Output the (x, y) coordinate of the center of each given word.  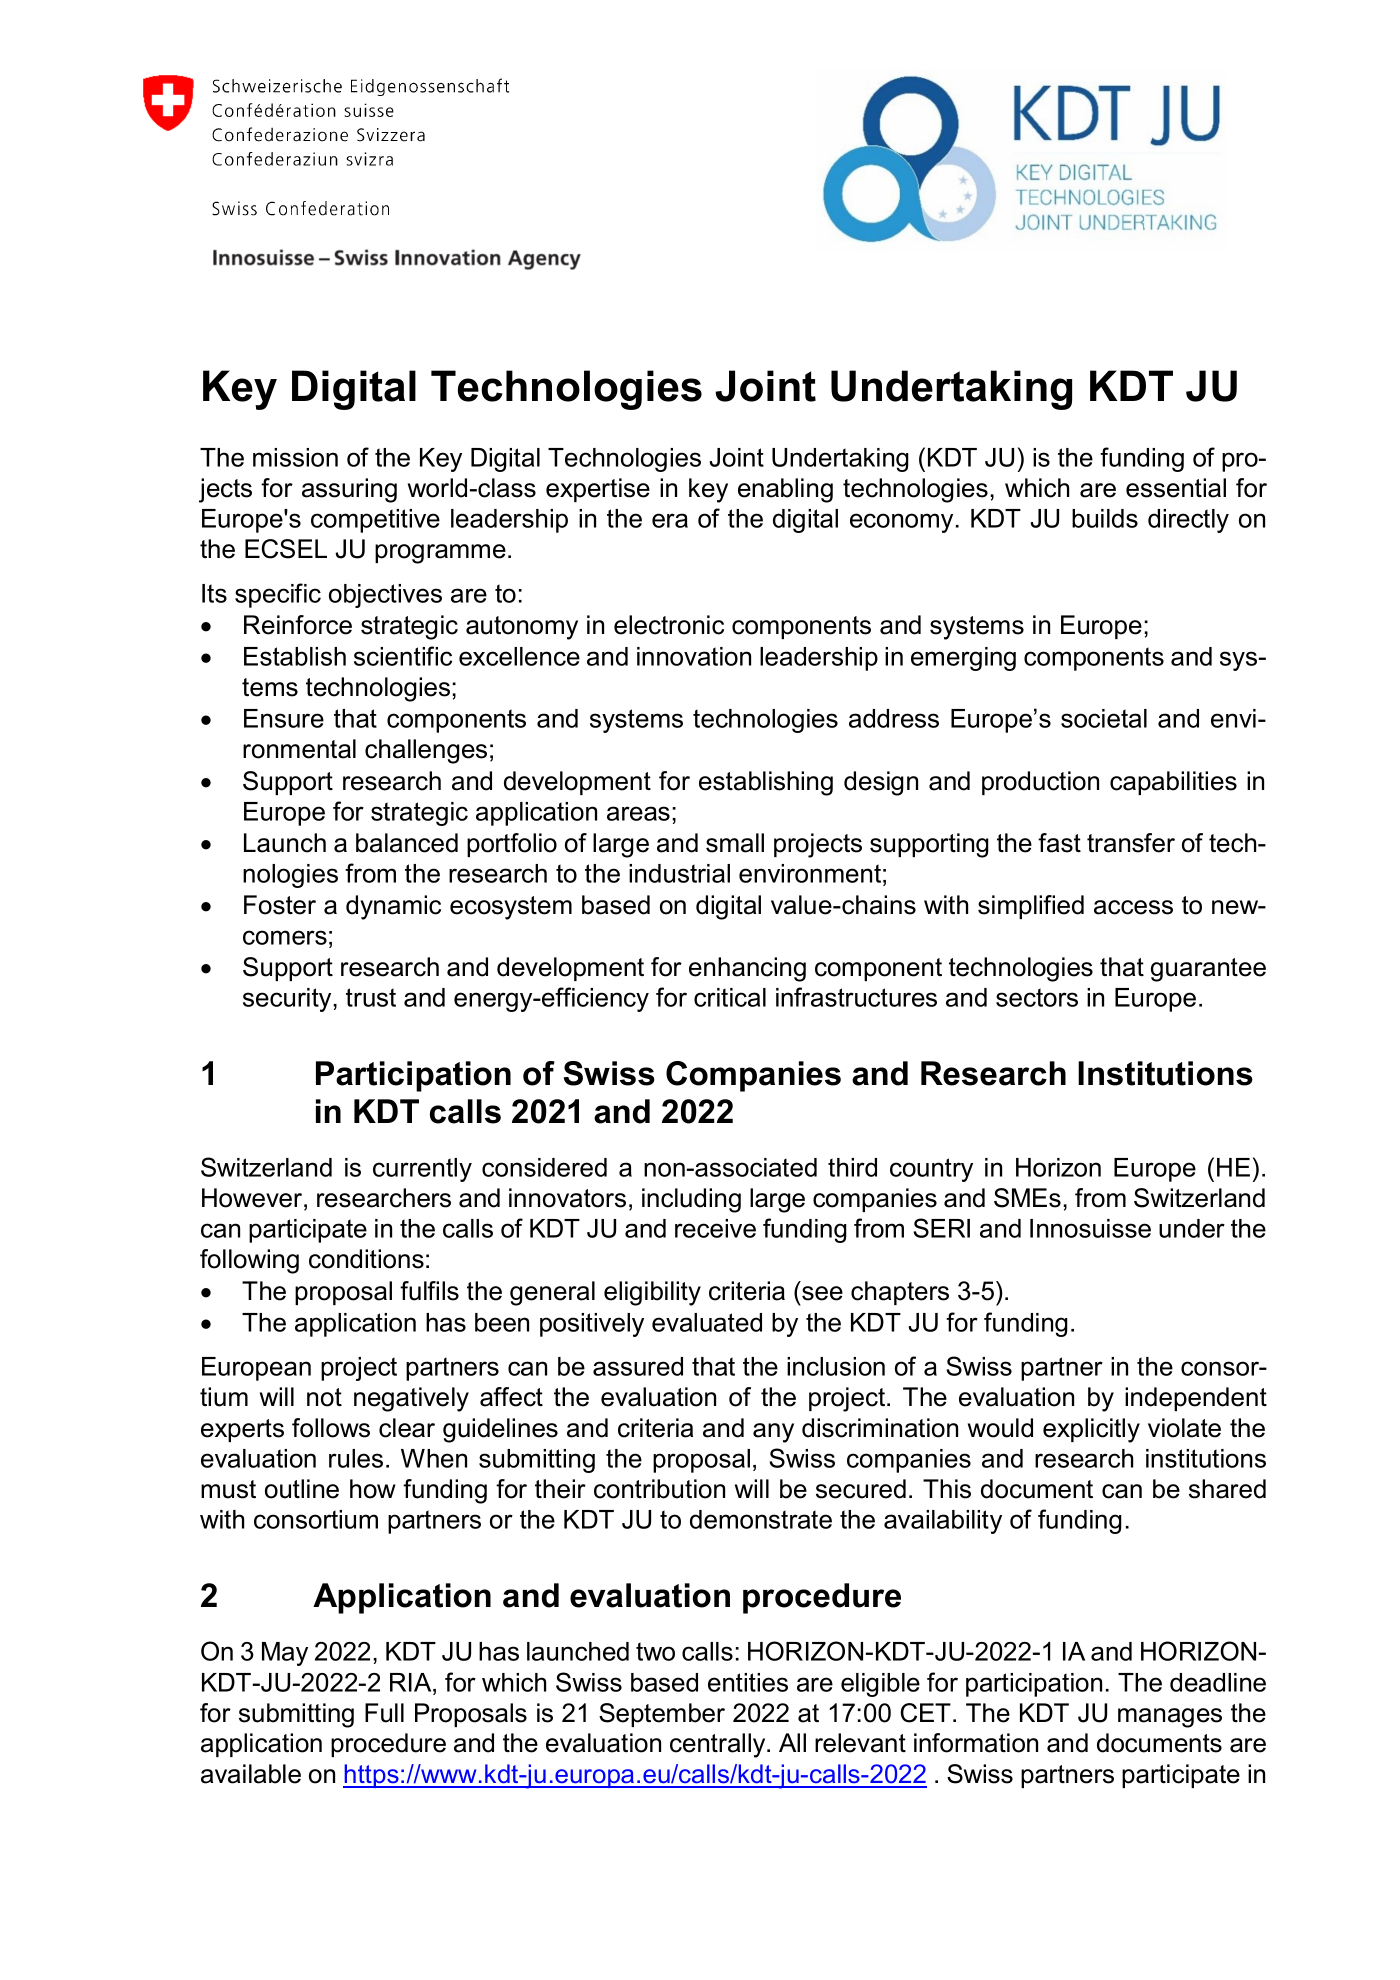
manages (1170, 1718)
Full (384, 1713)
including (691, 1200)
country (931, 1170)
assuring (349, 490)
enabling (785, 490)
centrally (719, 1745)
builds (1105, 518)
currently (422, 1170)
